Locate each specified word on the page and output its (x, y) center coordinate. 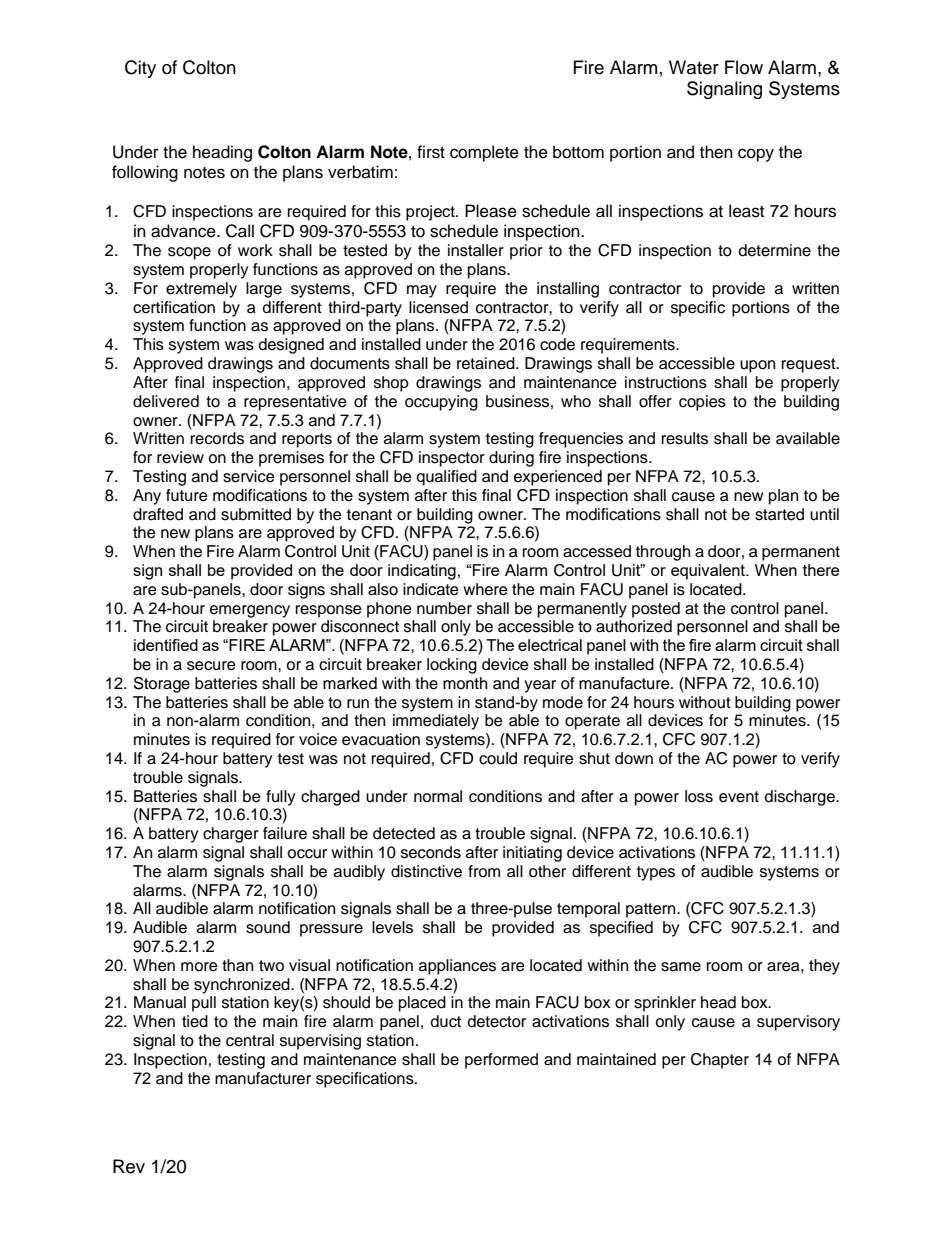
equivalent (709, 572)
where (485, 589)
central (250, 1040)
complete (484, 153)
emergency (250, 611)
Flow (744, 67)
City (140, 69)
